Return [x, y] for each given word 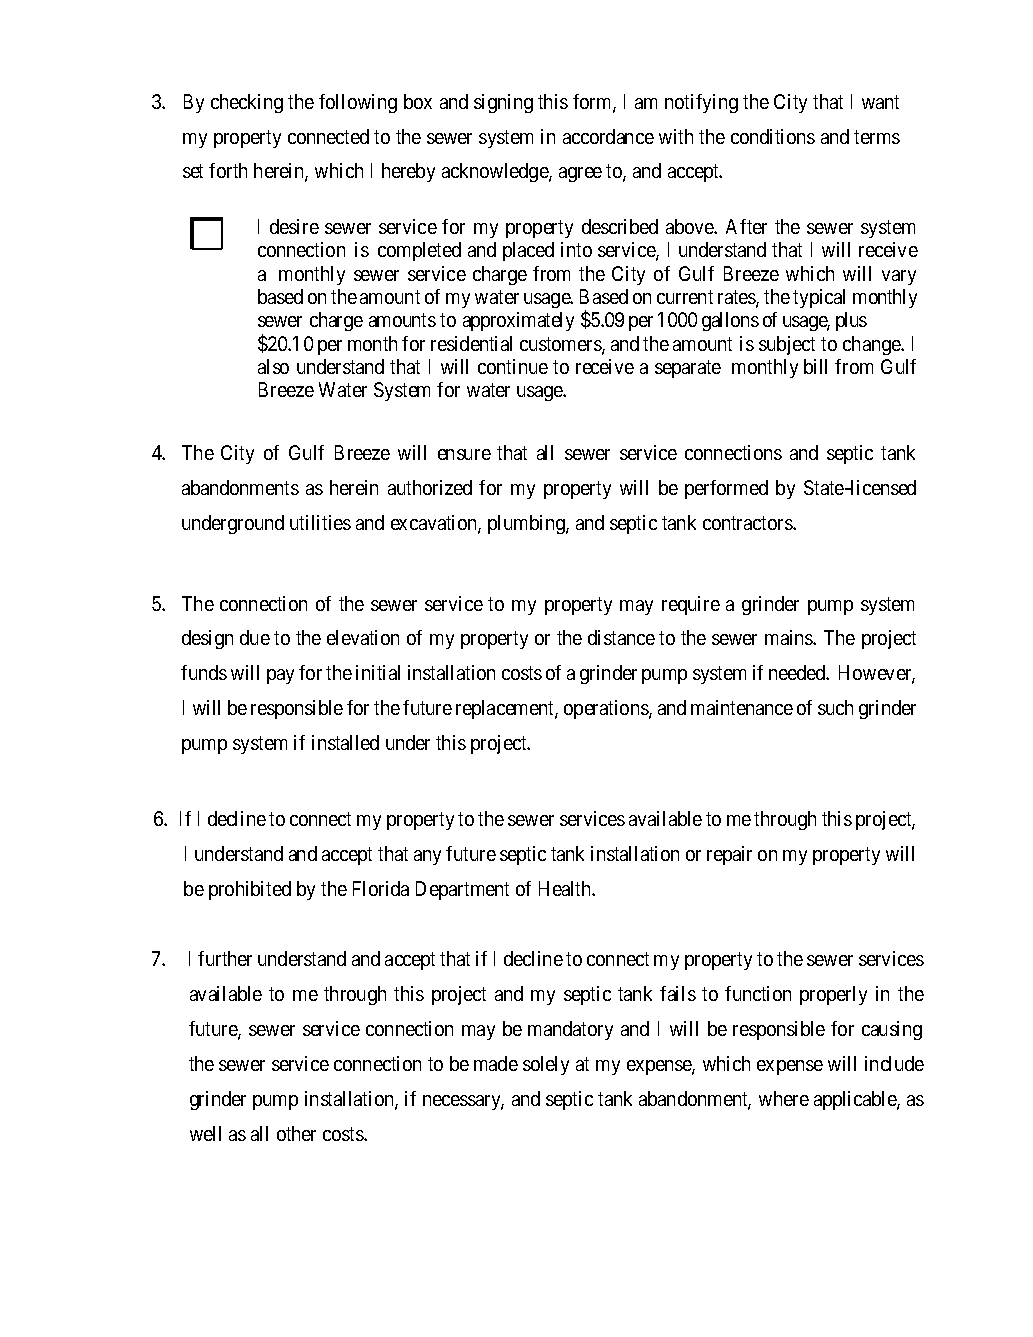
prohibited [250, 890]
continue [513, 366]
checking [247, 103]
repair [729, 855]
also [273, 366]
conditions [773, 136]
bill [815, 366]
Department [462, 890]
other [296, 1133]
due [255, 637]
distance [621, 637]
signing [503, 103]
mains [789, 637]
